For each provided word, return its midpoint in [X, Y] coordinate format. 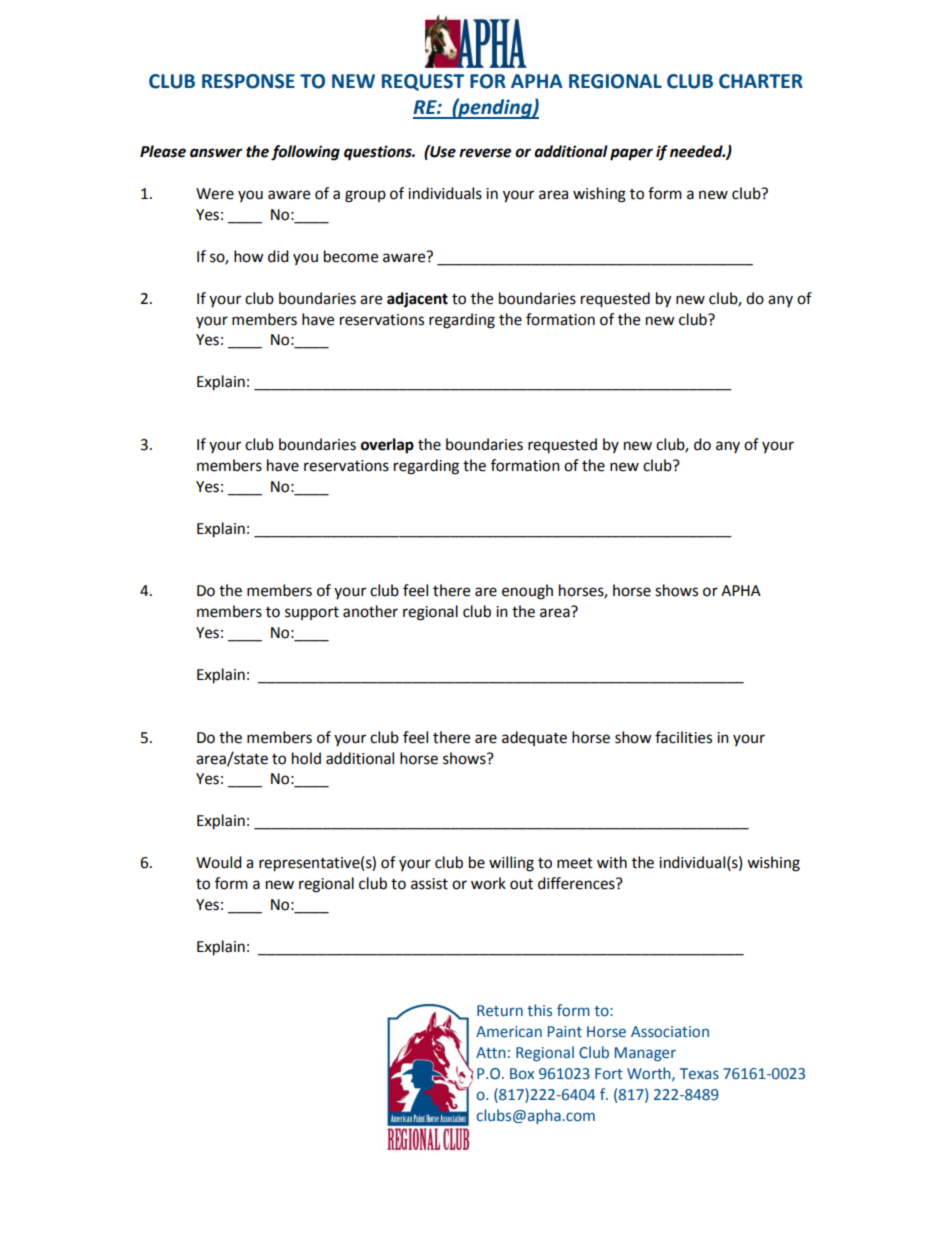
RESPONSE [248, 81]
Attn [491, 1053]
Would [219, 862]
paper [631, 154]
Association [670, 1032]
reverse [485, 153]
